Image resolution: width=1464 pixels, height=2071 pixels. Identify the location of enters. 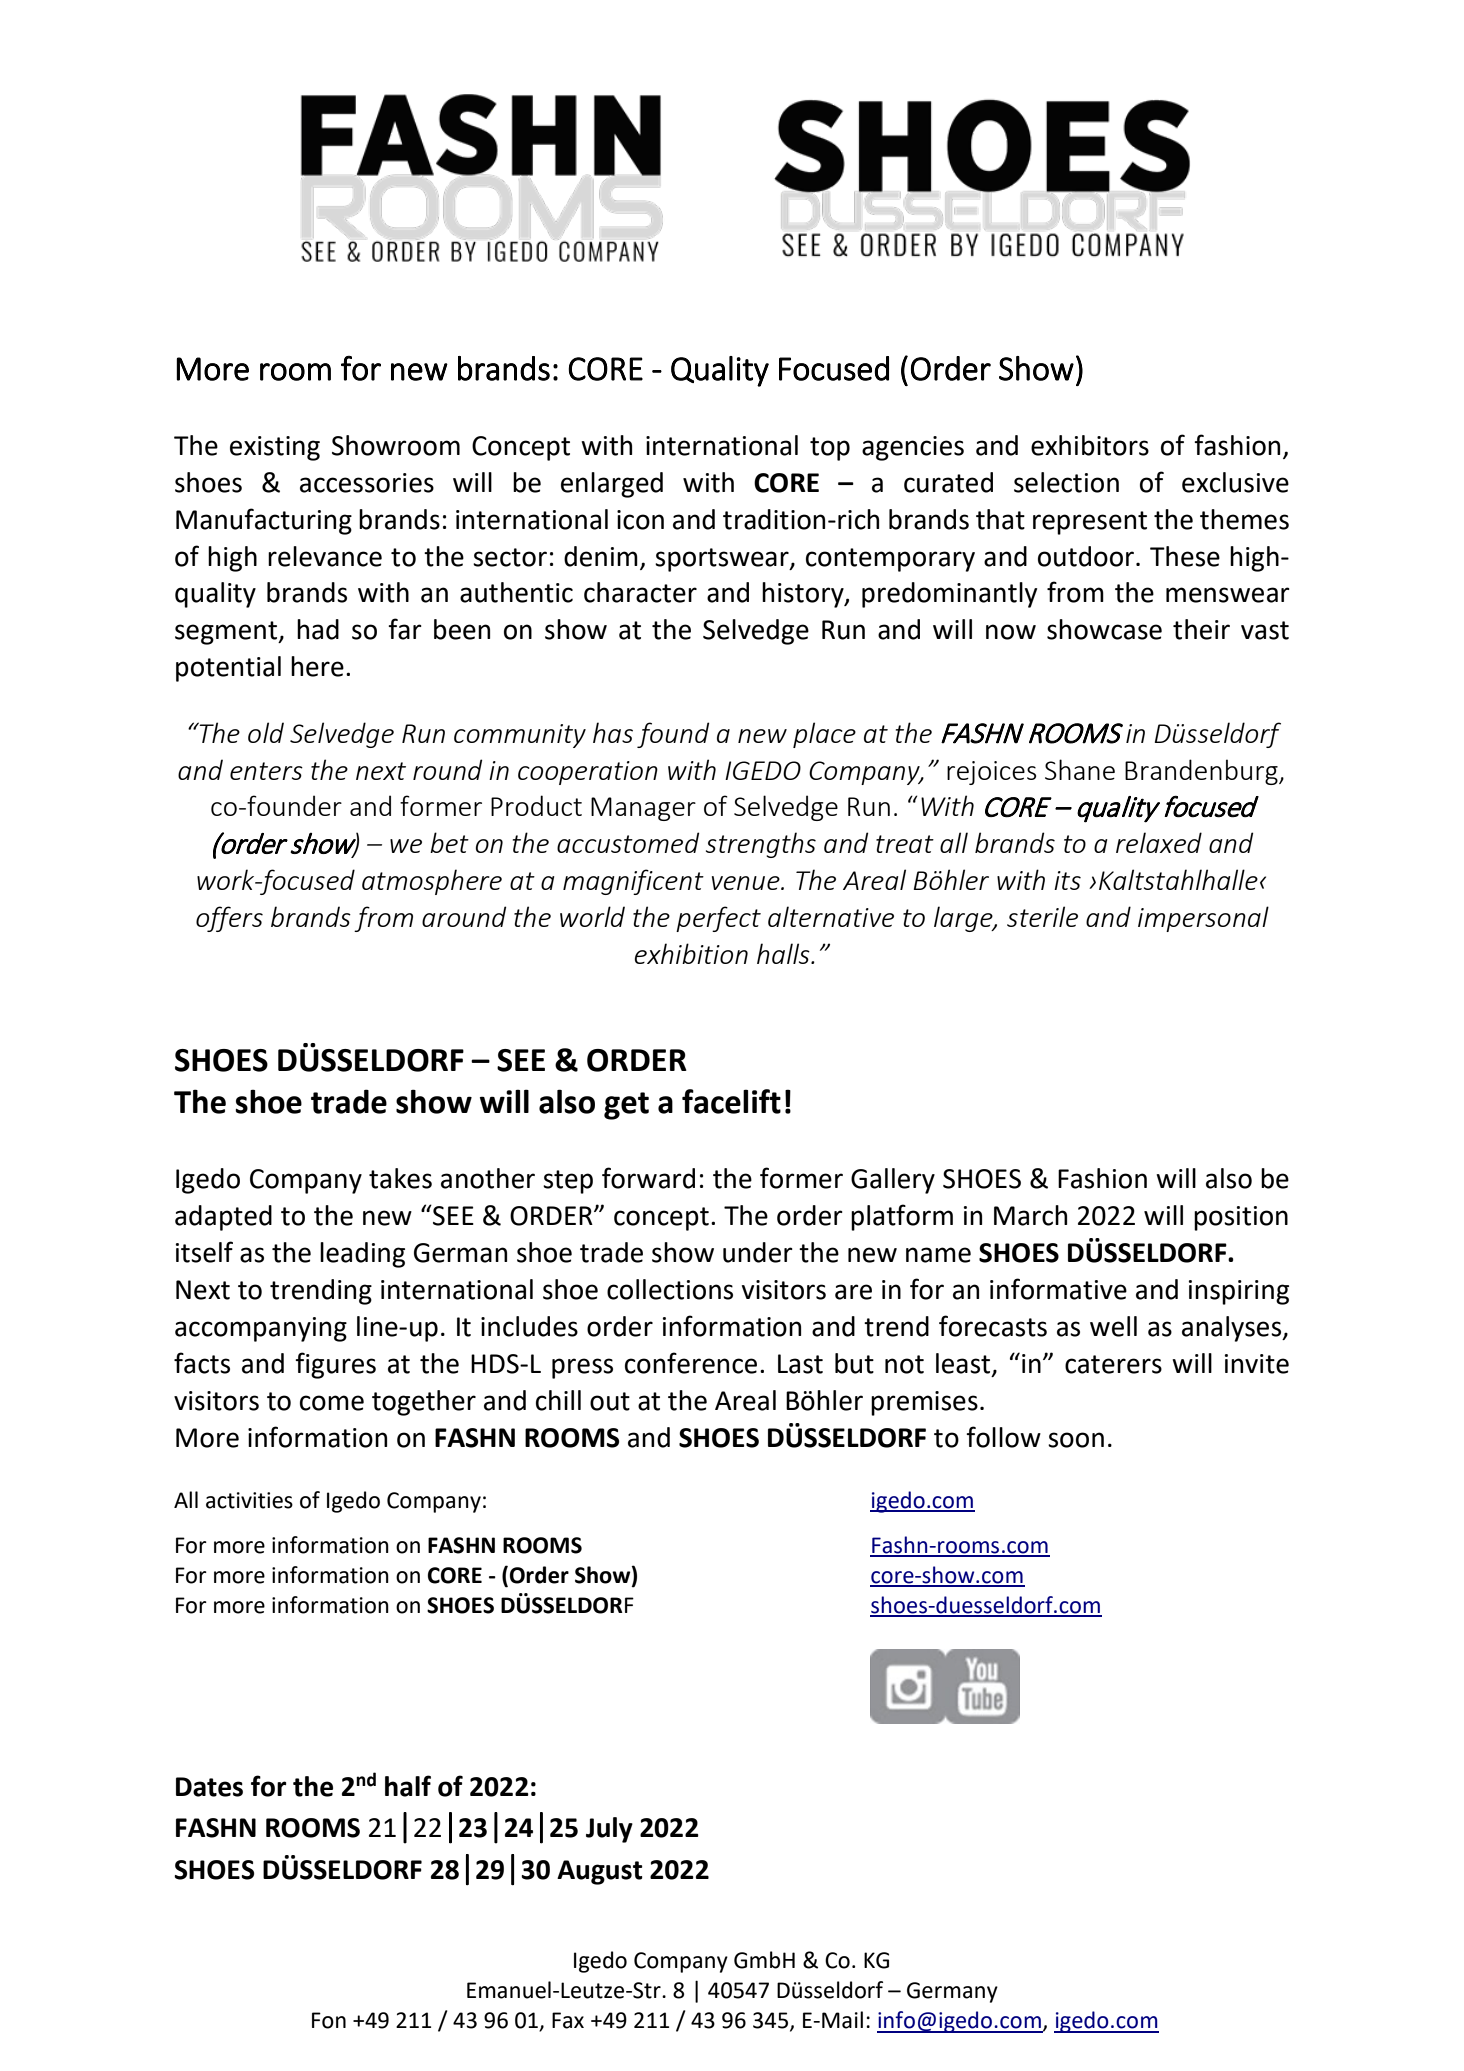
(266, 771).
